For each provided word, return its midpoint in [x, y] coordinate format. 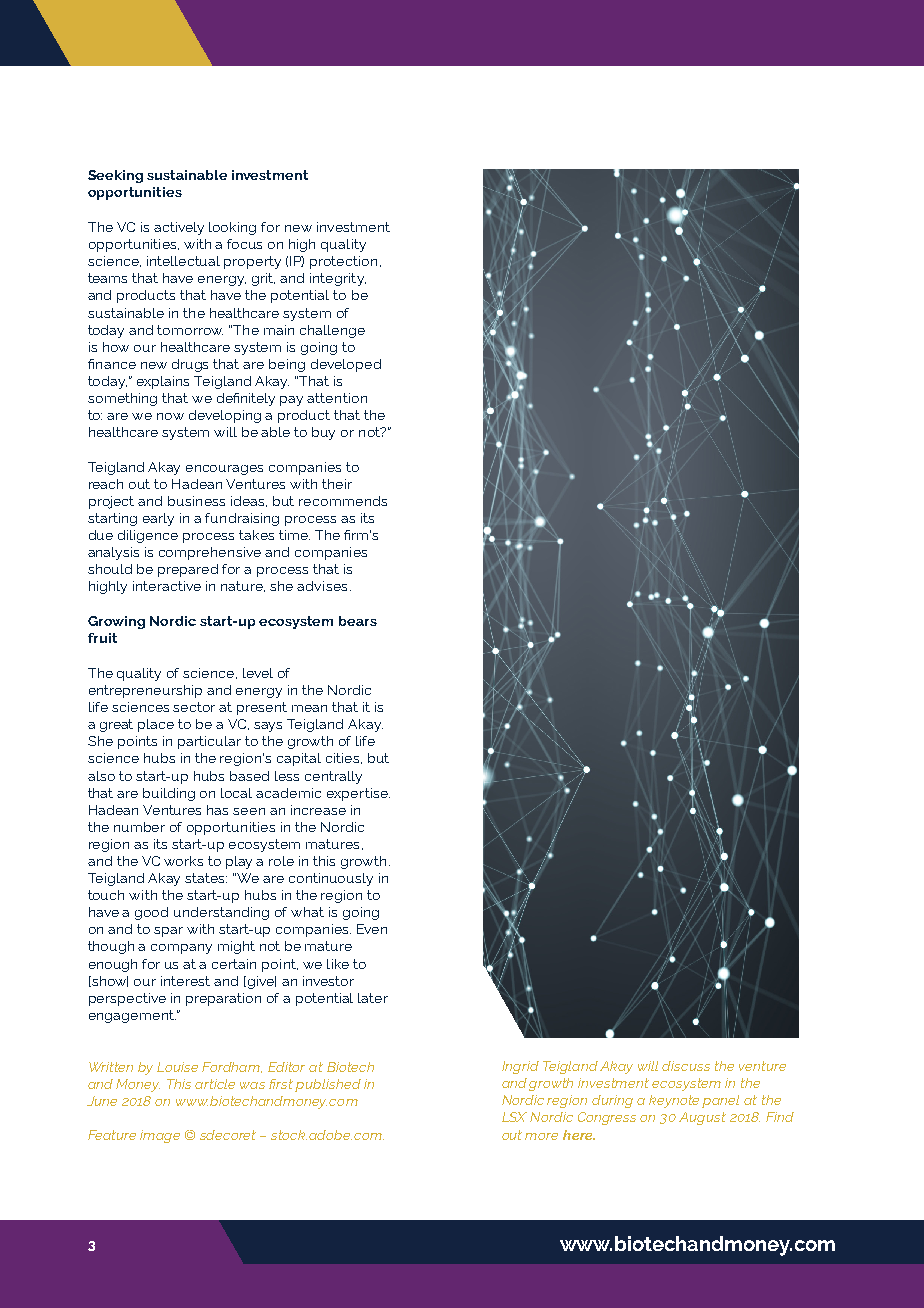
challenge [332, 331]
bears [358, 621]
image [160, 1136]
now [170, 416]
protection [343, 262]
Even [372, 929]
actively [179, 228]
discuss [686, 1066]
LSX [514, 1117]
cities [342, 758]
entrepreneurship [145, 691]
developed [346, 365]
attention [337, 398]
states [206, 878]
